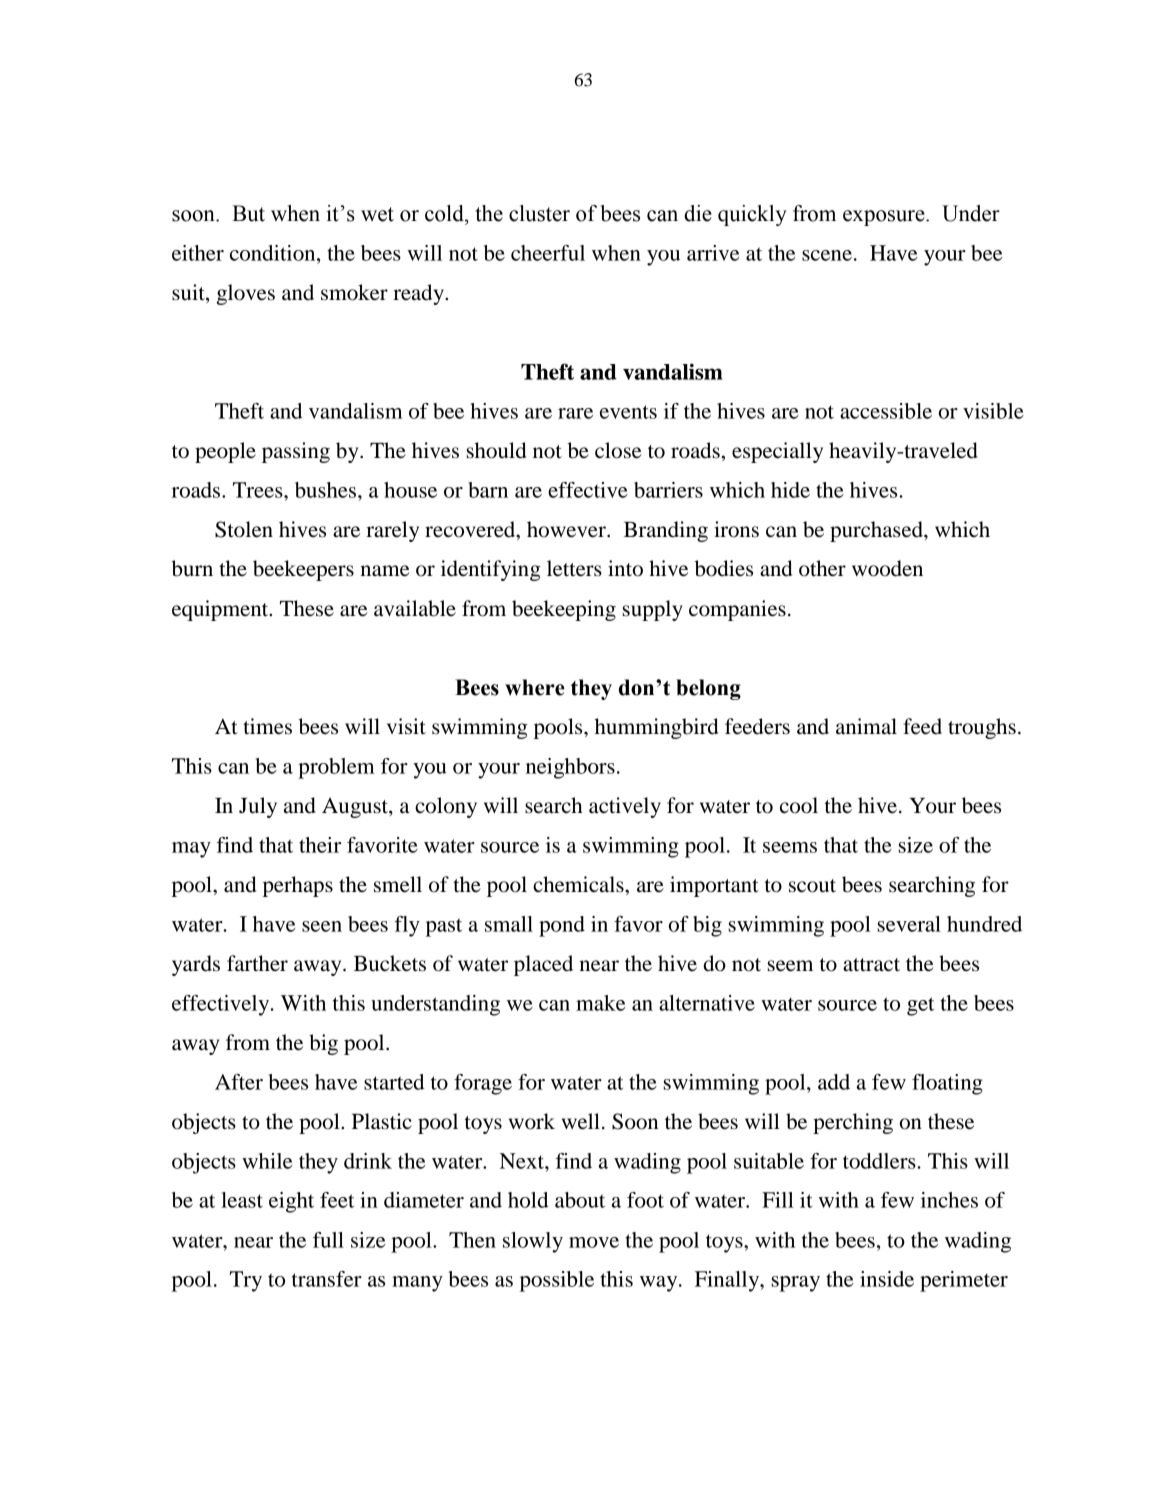 This screenshot has height=1510, width=1167. Describe the element at coordinates (570, 768) in the screenshot. I see `neighbors` at that location.
